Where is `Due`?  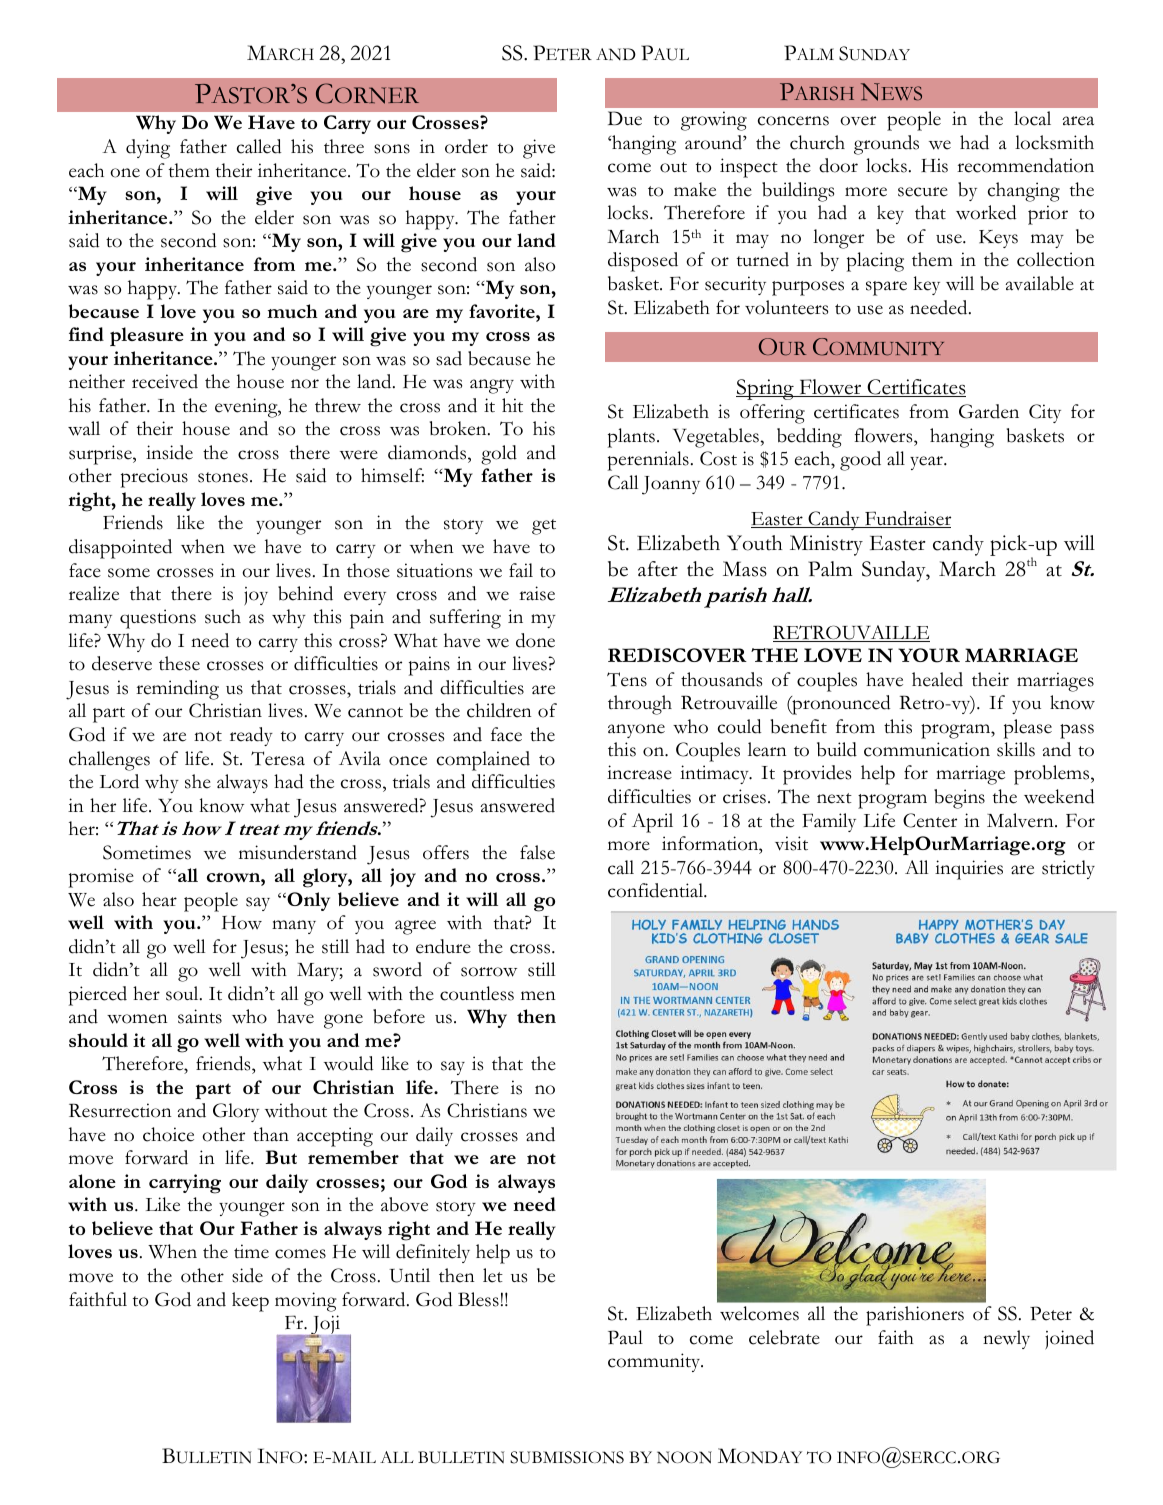 Due is located at coordinates (625, 118).
